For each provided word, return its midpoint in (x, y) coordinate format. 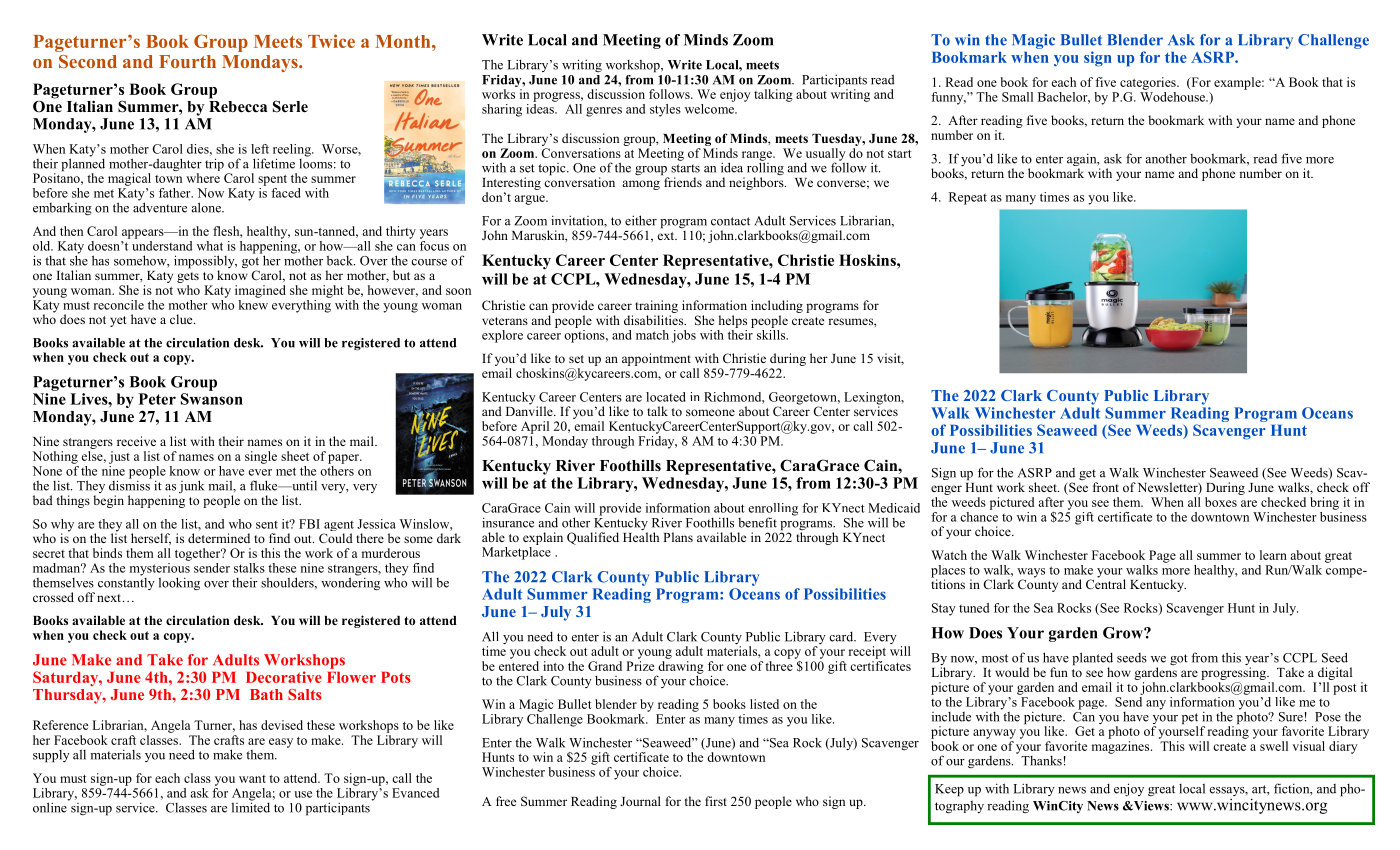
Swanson (212, 399)
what (210, 246)
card (842, 636)
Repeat (968, 198)
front (1106, 487)
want (252, 779)
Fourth (187, 61)
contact (730, 221)
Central (1106, 583)
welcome (710, 107)
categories (1149, 83)
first (716, 801)
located (666, 397)
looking (179, 584)
